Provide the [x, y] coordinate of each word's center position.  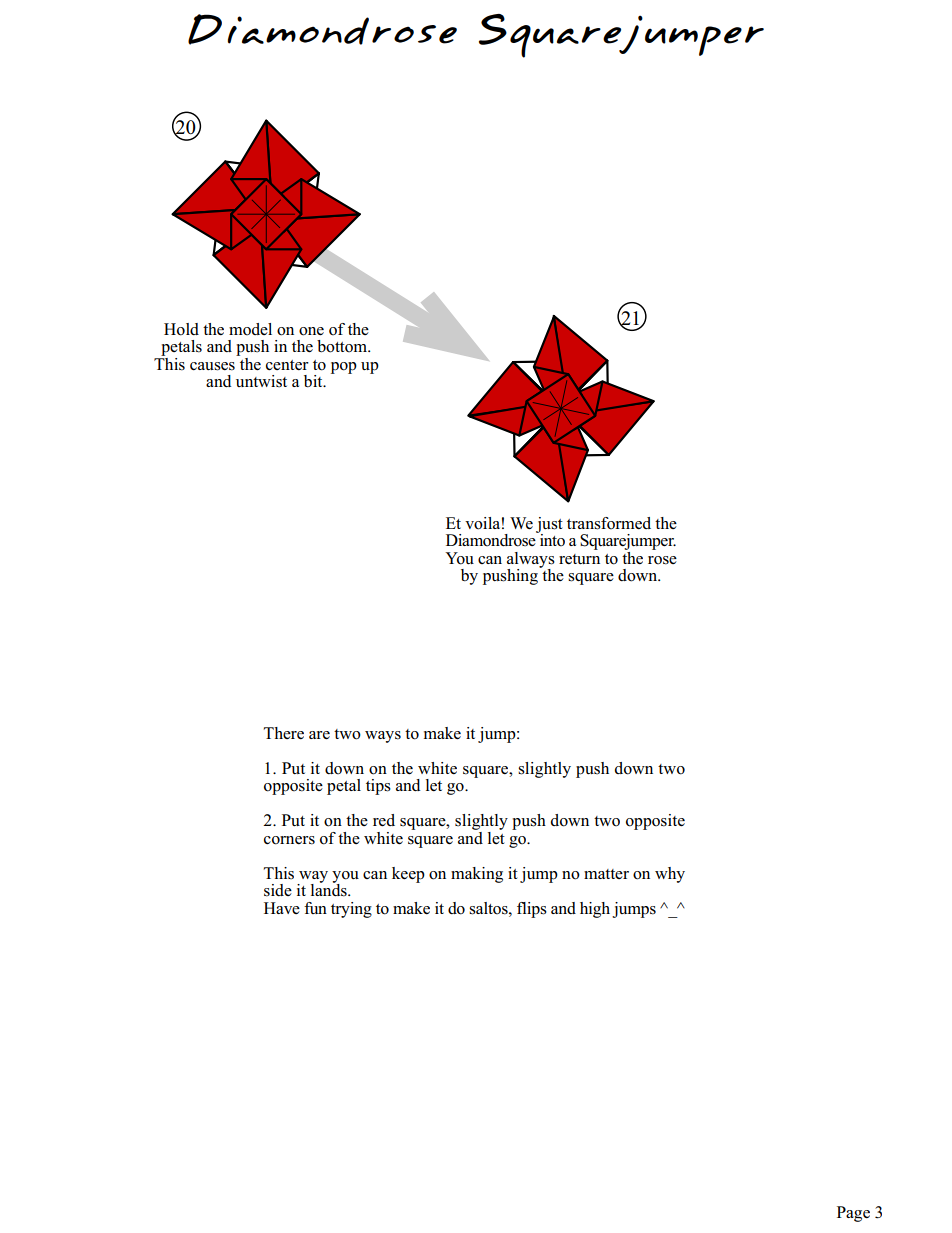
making [477, 875]
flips [532, 910]
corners [289, 840]
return [579, 559]
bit [314, 381]
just [549, 526]
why [670, 875]
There [284, 733]
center [287, 365]
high [595, 910]
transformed [609, 523]
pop [344, 368]
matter [606, 874]
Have [282, 908]
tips [378, 787]
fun [315, 908]
